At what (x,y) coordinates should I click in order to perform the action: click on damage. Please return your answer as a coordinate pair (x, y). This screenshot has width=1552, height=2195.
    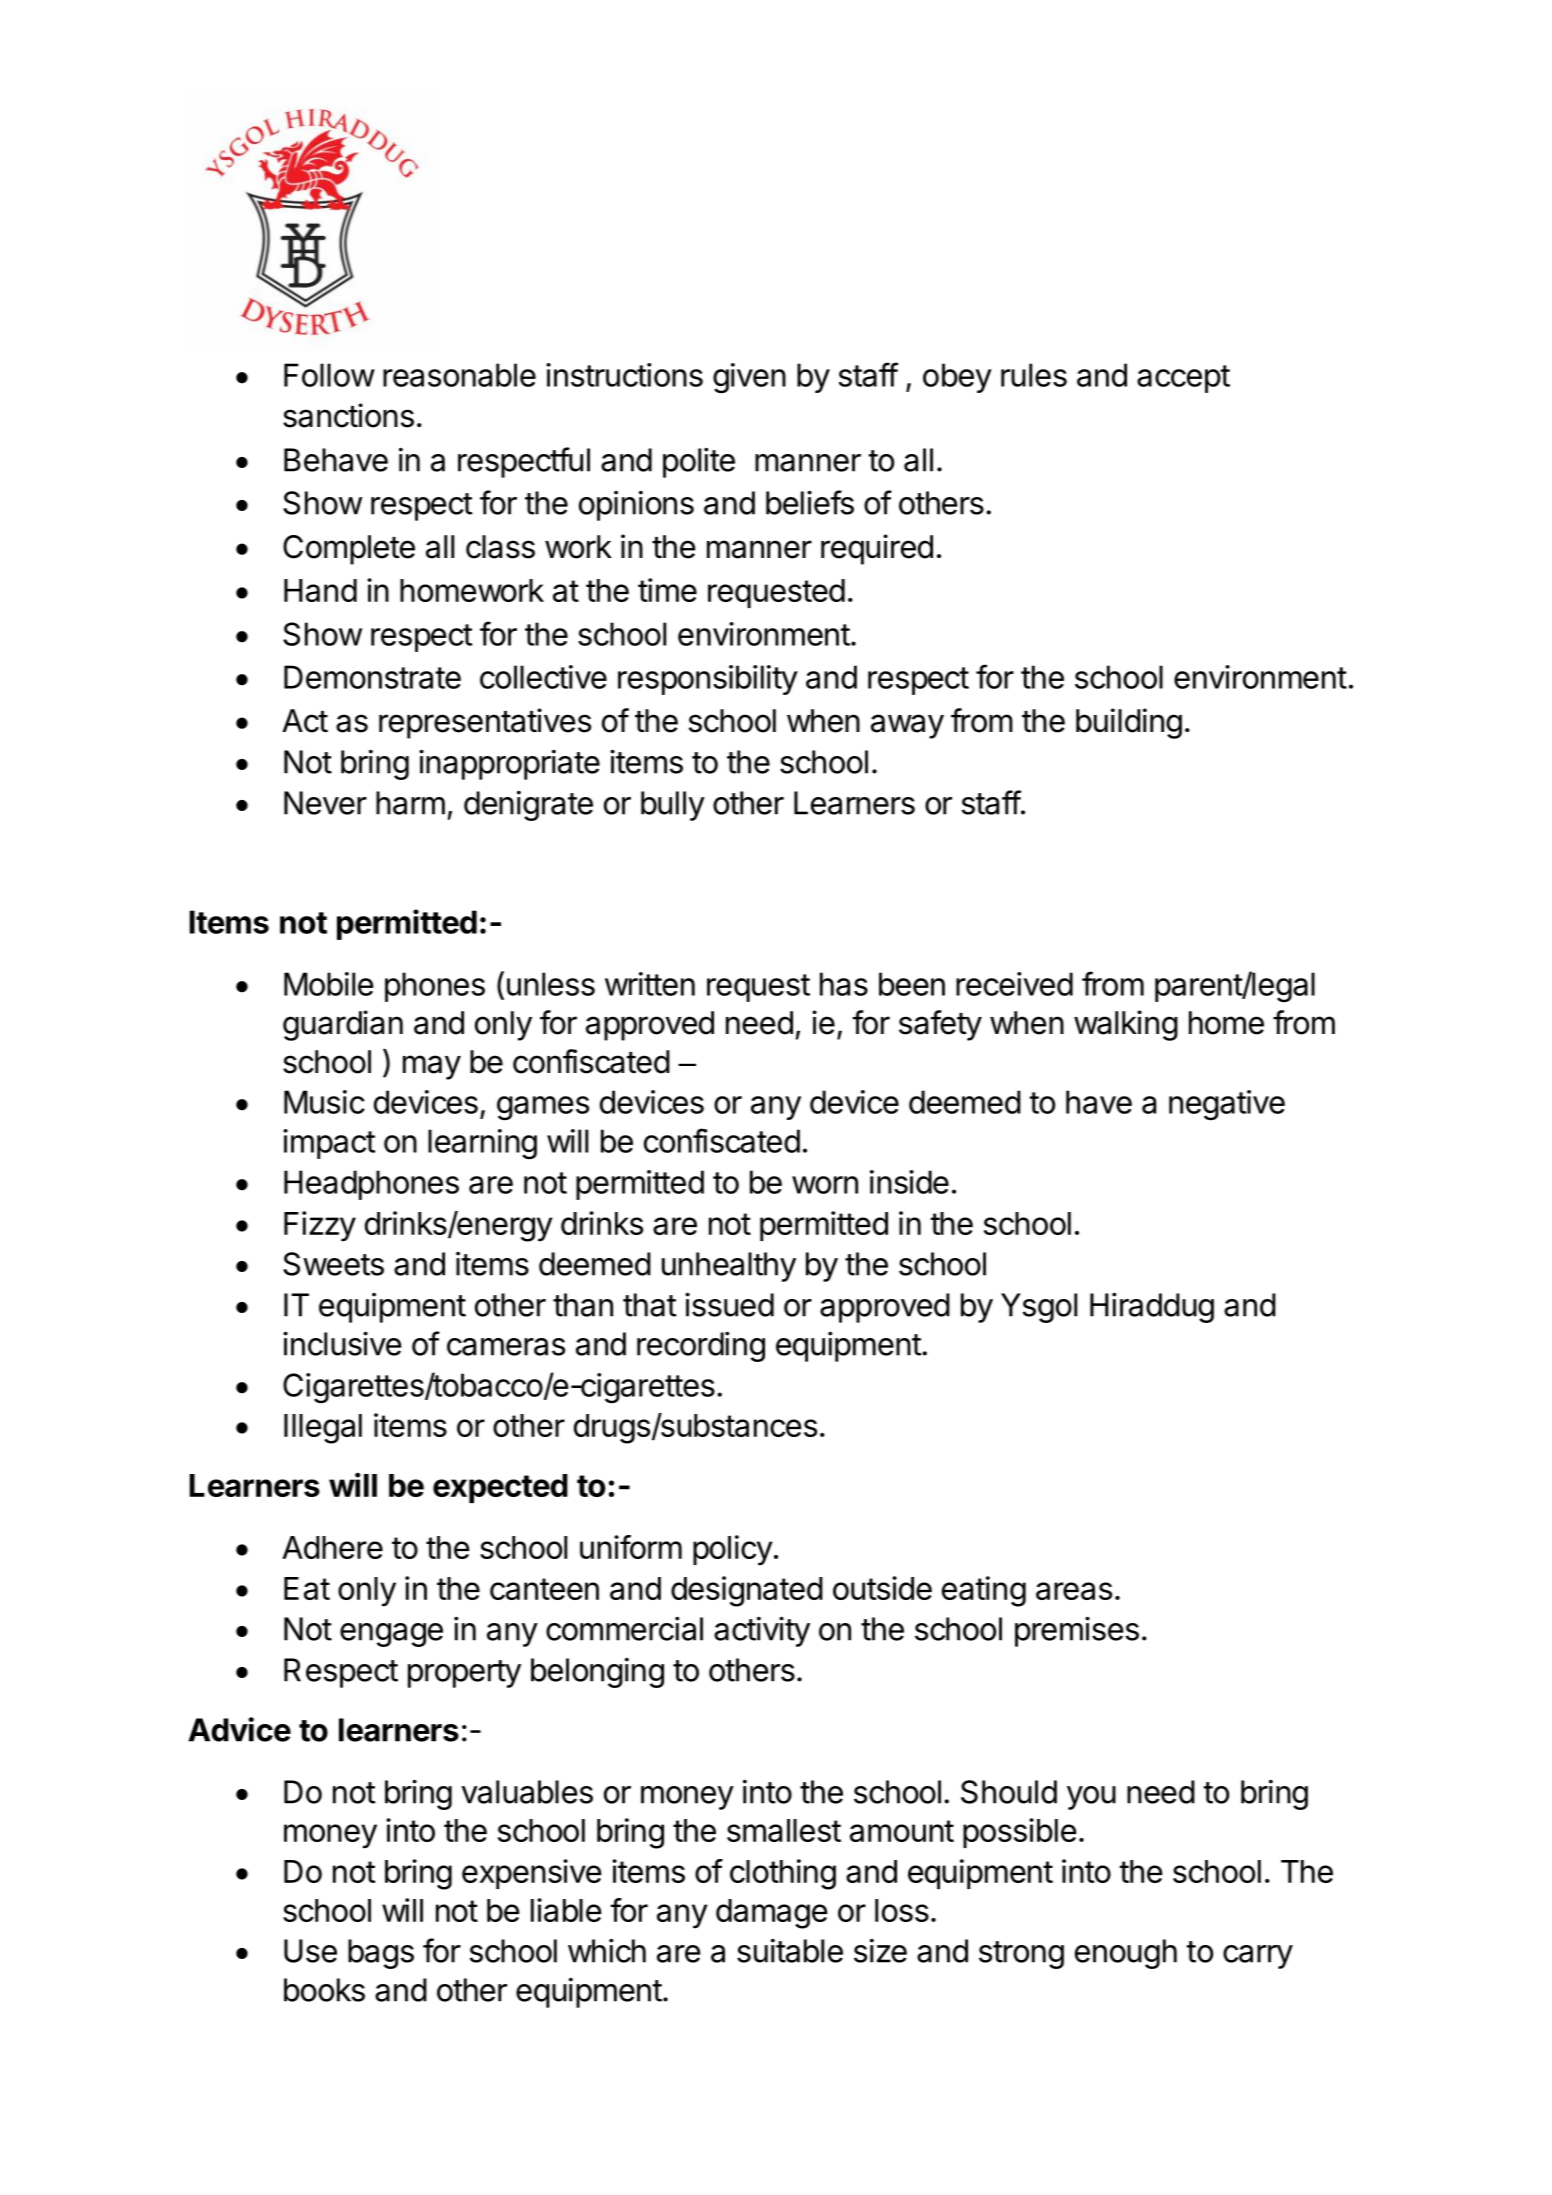
    Looking at the image, I should click on (772, 1914).
